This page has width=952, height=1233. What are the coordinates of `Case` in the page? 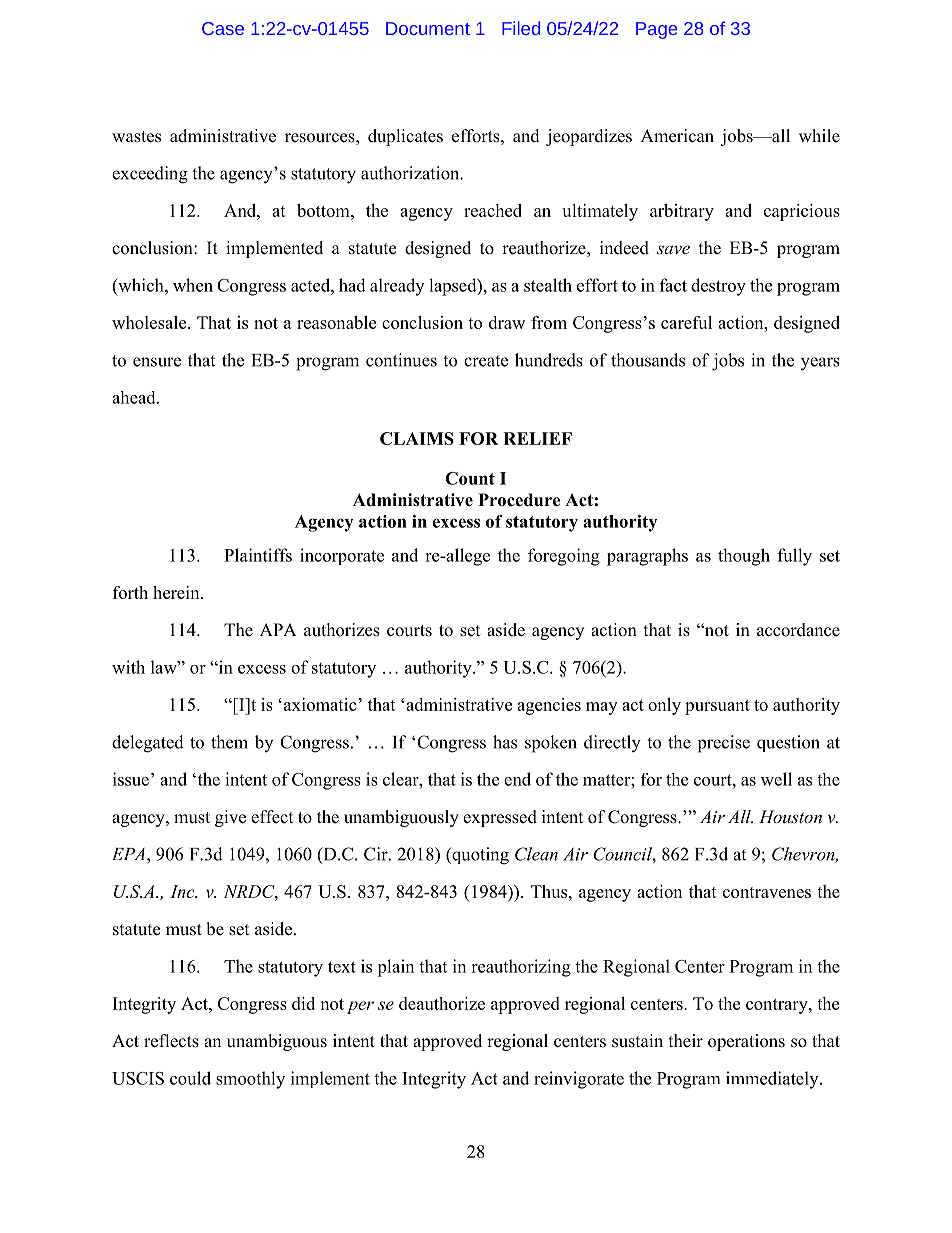 It's located at (223, 28).
